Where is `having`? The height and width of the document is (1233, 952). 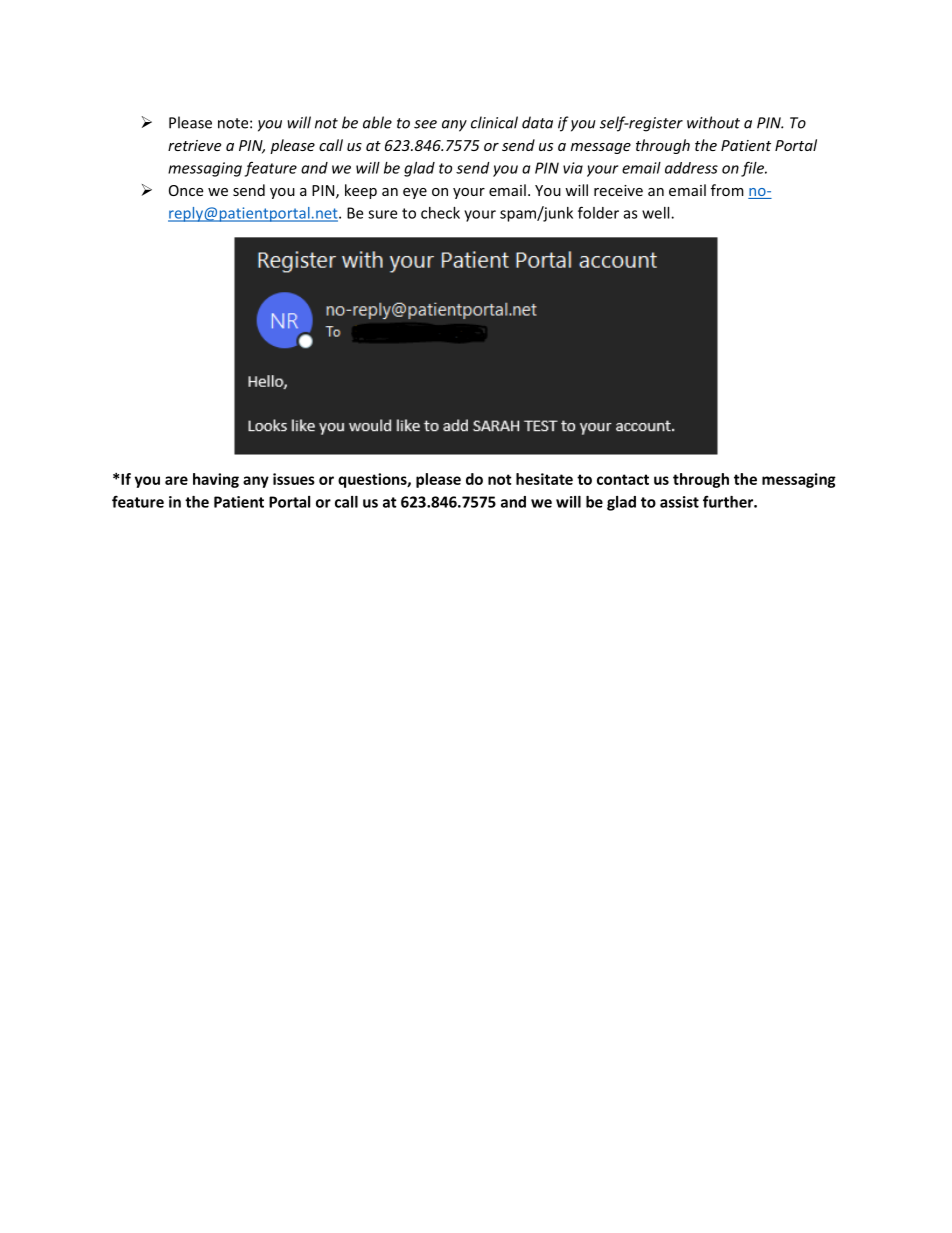
having is located at coordinates (216, 480).
